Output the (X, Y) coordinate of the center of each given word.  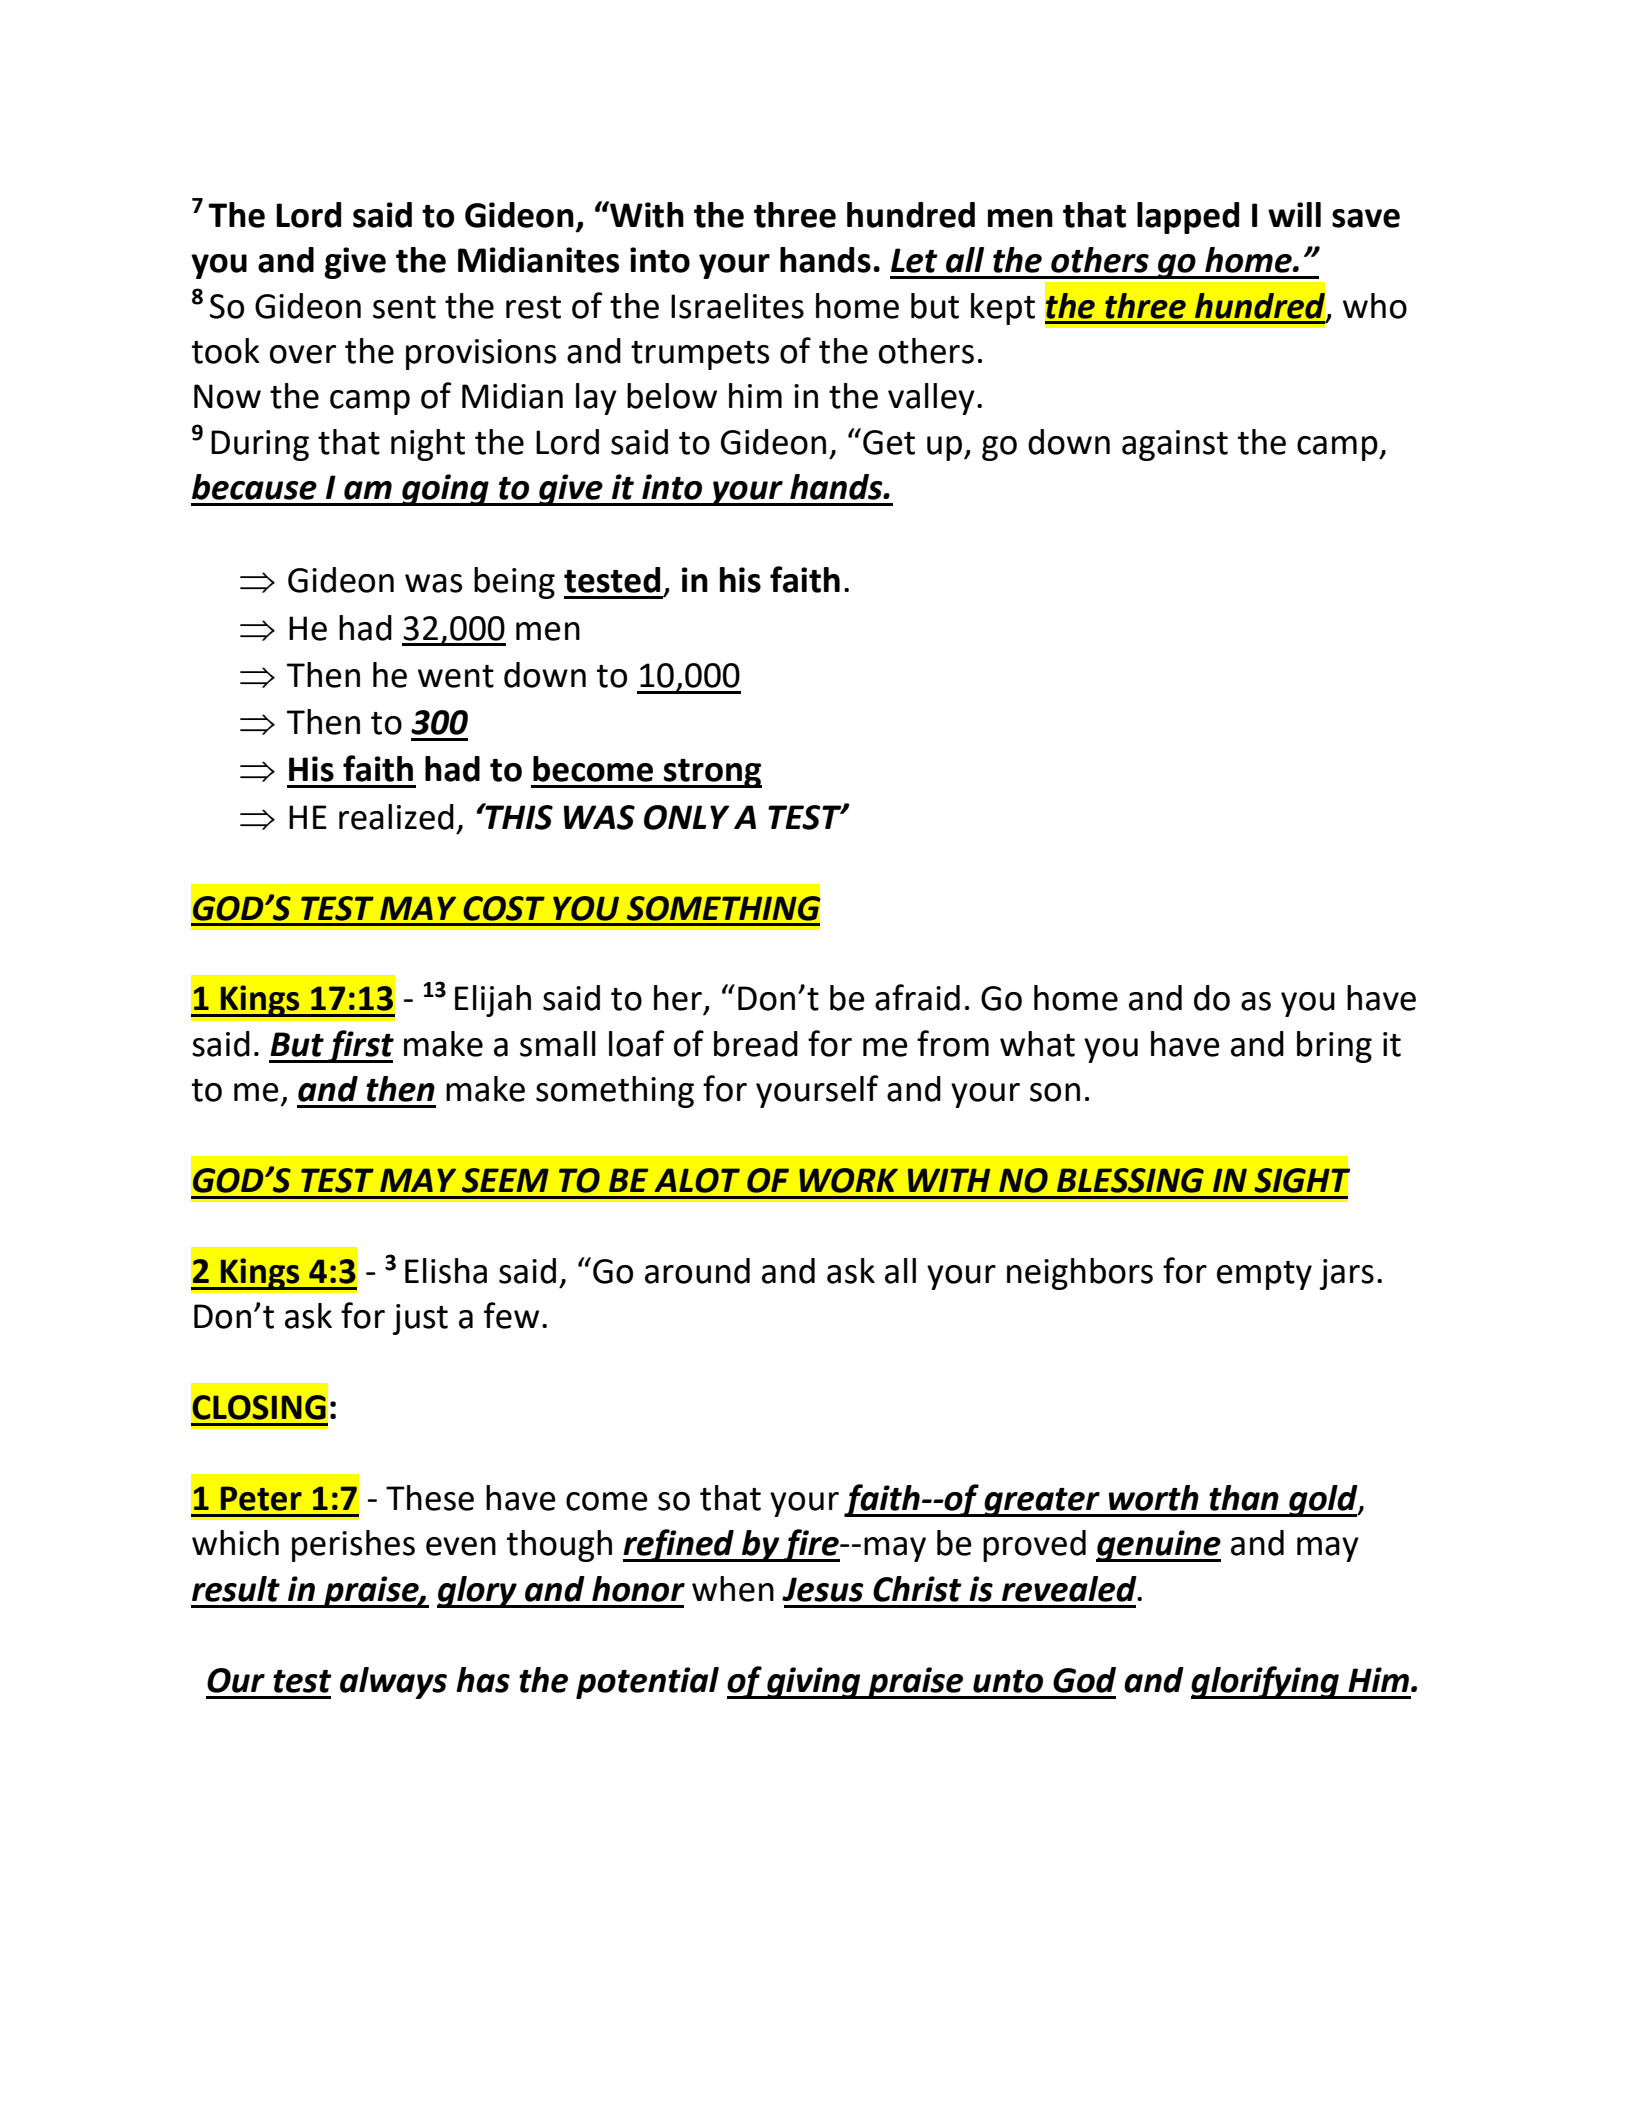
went (456, 676)
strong (712, 773)
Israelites (737, 306)
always (393, 1683)
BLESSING (1130, 1180)
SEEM (505, 1180)
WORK (848, 1180)
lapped (1188, 218)
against (1175, 445)
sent (404, 307)
